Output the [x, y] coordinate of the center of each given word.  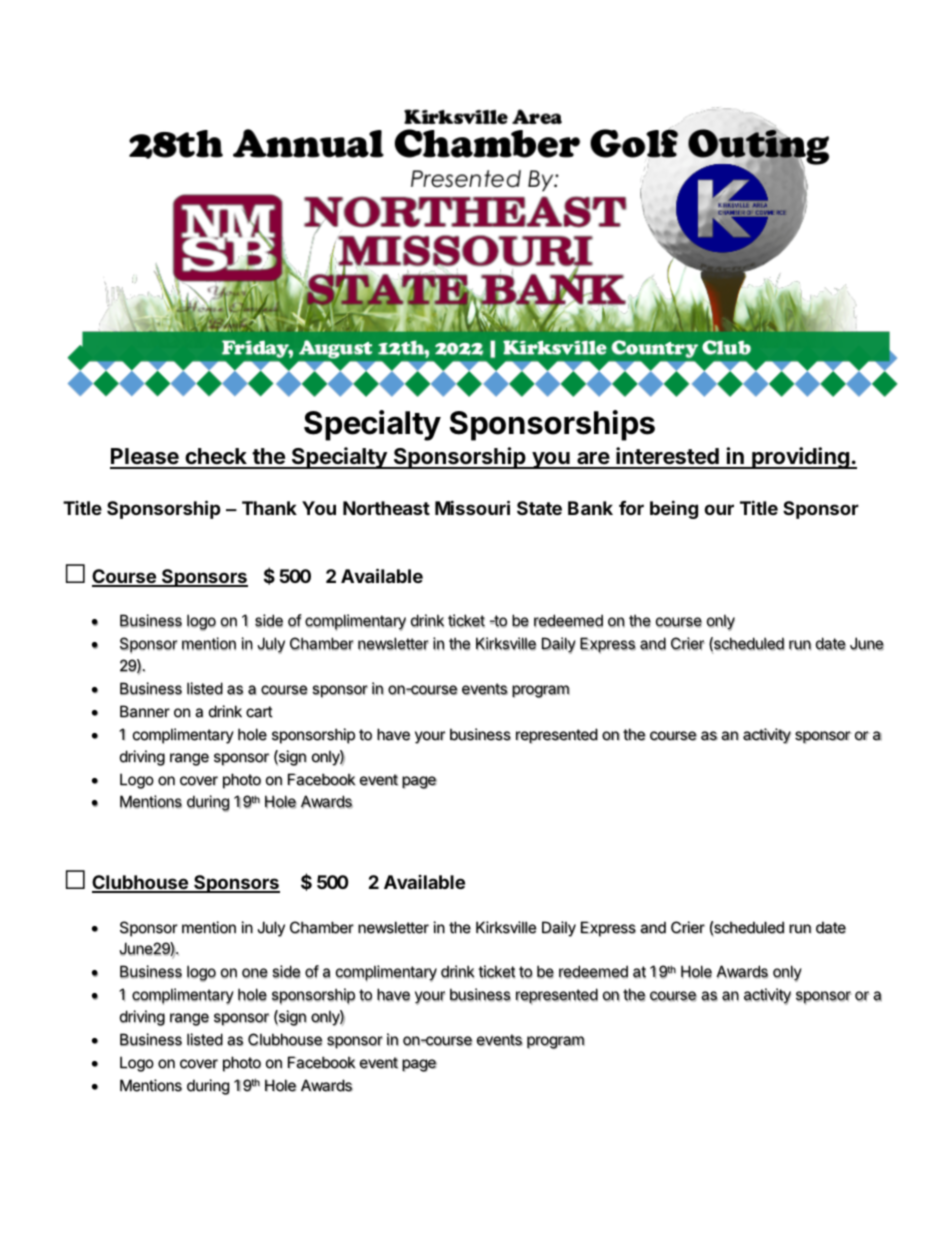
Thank [269, 508]
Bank [590, 508]
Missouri [472, 507]
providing [800, 458]
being [674, 509]
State [539, 508]
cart [259, 712]
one [255, 973]
